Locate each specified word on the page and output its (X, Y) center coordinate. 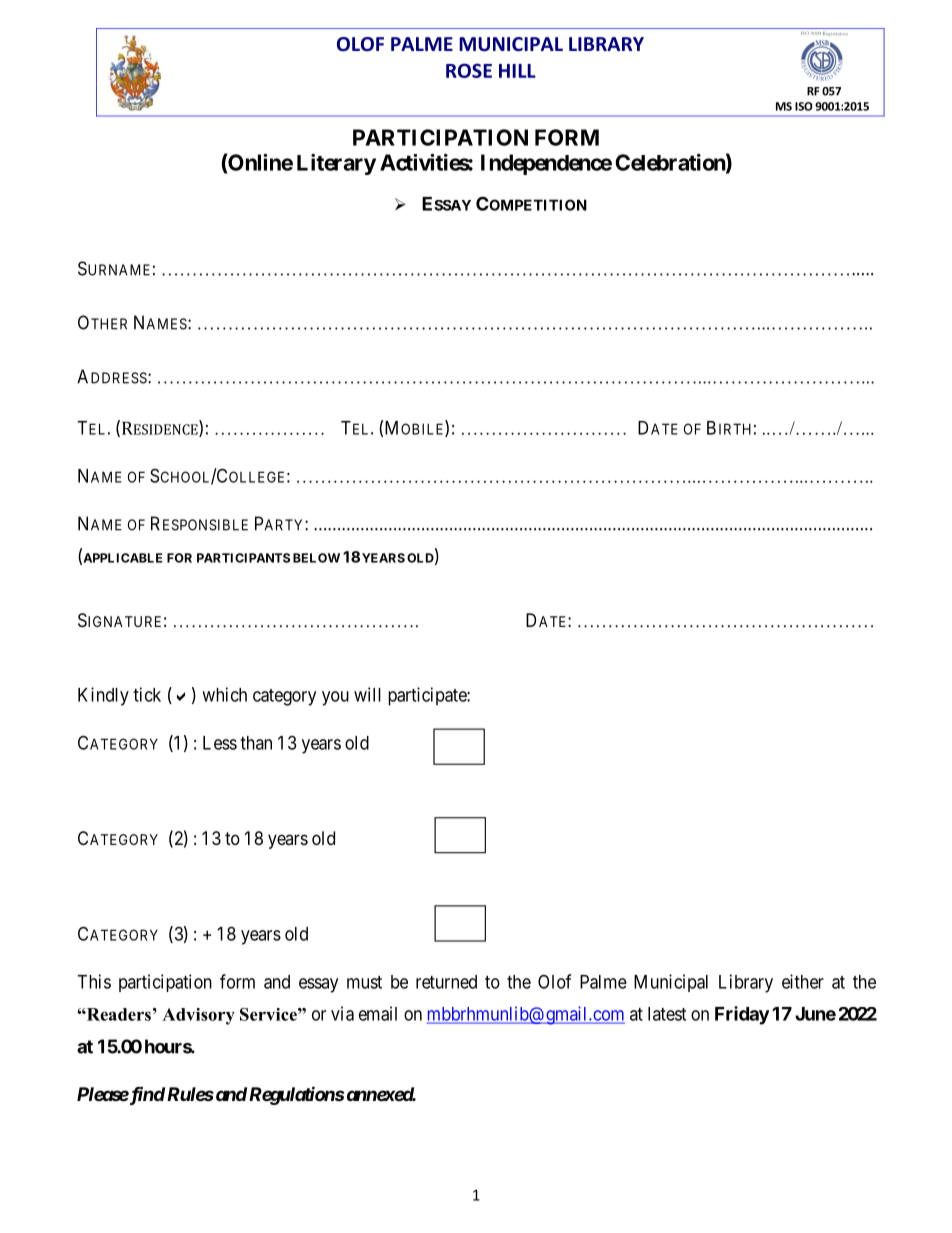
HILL (517, 71)
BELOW (316, 558)
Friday (742, 1015)
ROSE (469, 70)
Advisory (198, 1016)
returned (446, 982)
